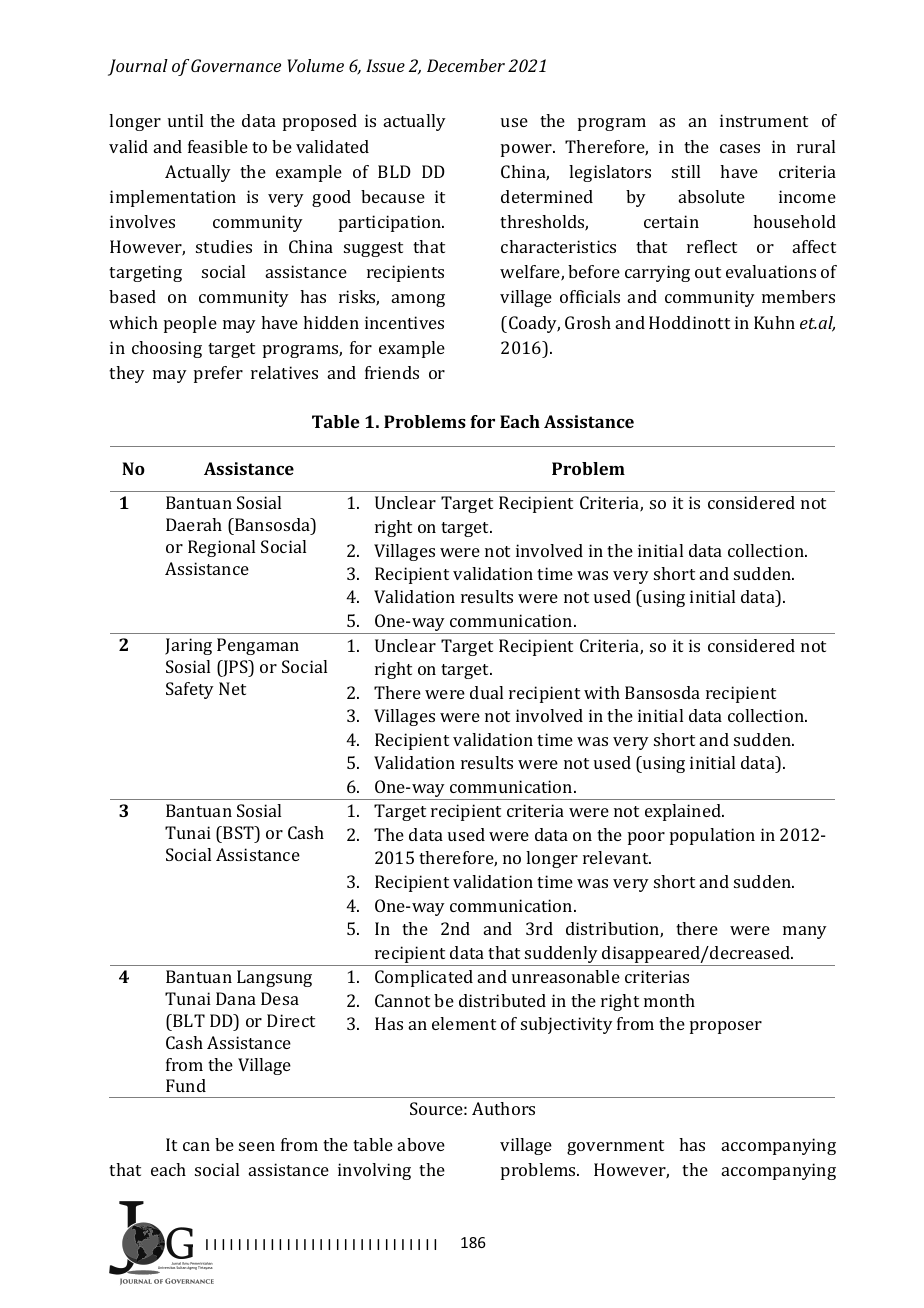 The image size is (924, 1308). What do you see at coordinates (466, 65) in the screenshot?
I see `December` at bounding box center [466, 65].
